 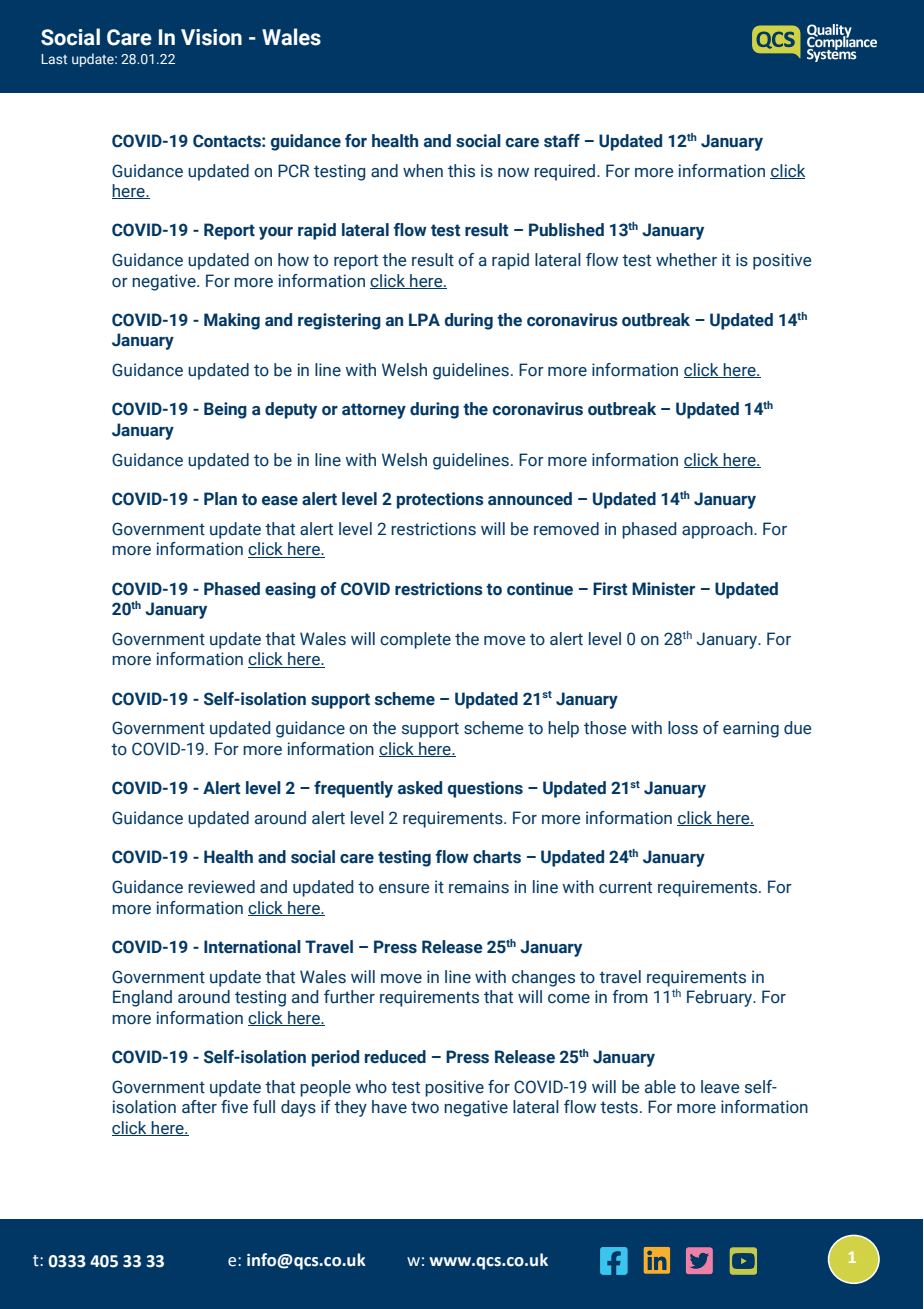 What do you see at coordinates (415, 640) in the document?
I see `complete` at bounding box center [415, 640].
